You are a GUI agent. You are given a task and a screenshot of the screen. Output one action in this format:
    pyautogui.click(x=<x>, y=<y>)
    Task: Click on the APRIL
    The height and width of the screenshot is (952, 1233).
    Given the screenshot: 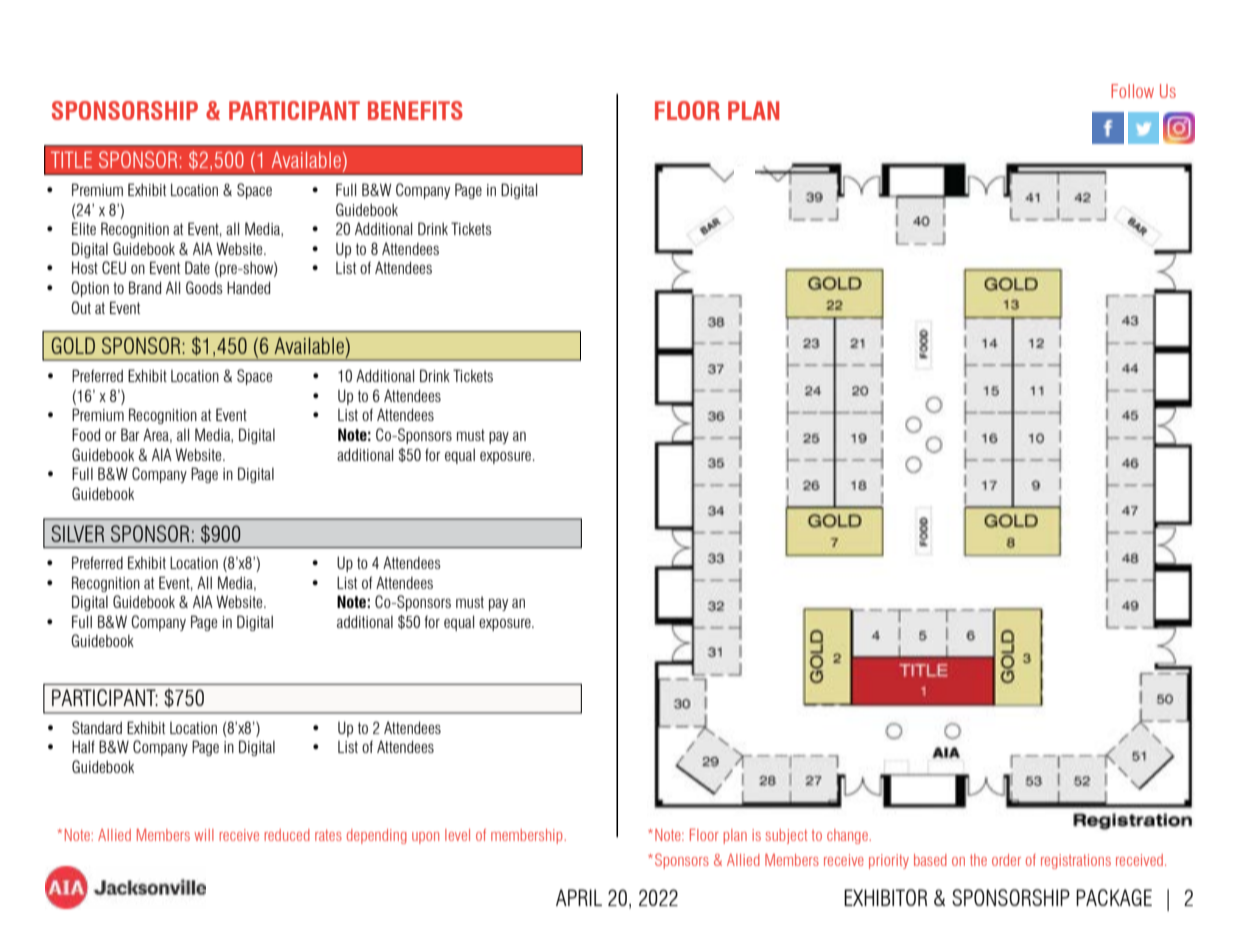 What is the action you would take?
    pyautogui.click(x=579, y=897)
